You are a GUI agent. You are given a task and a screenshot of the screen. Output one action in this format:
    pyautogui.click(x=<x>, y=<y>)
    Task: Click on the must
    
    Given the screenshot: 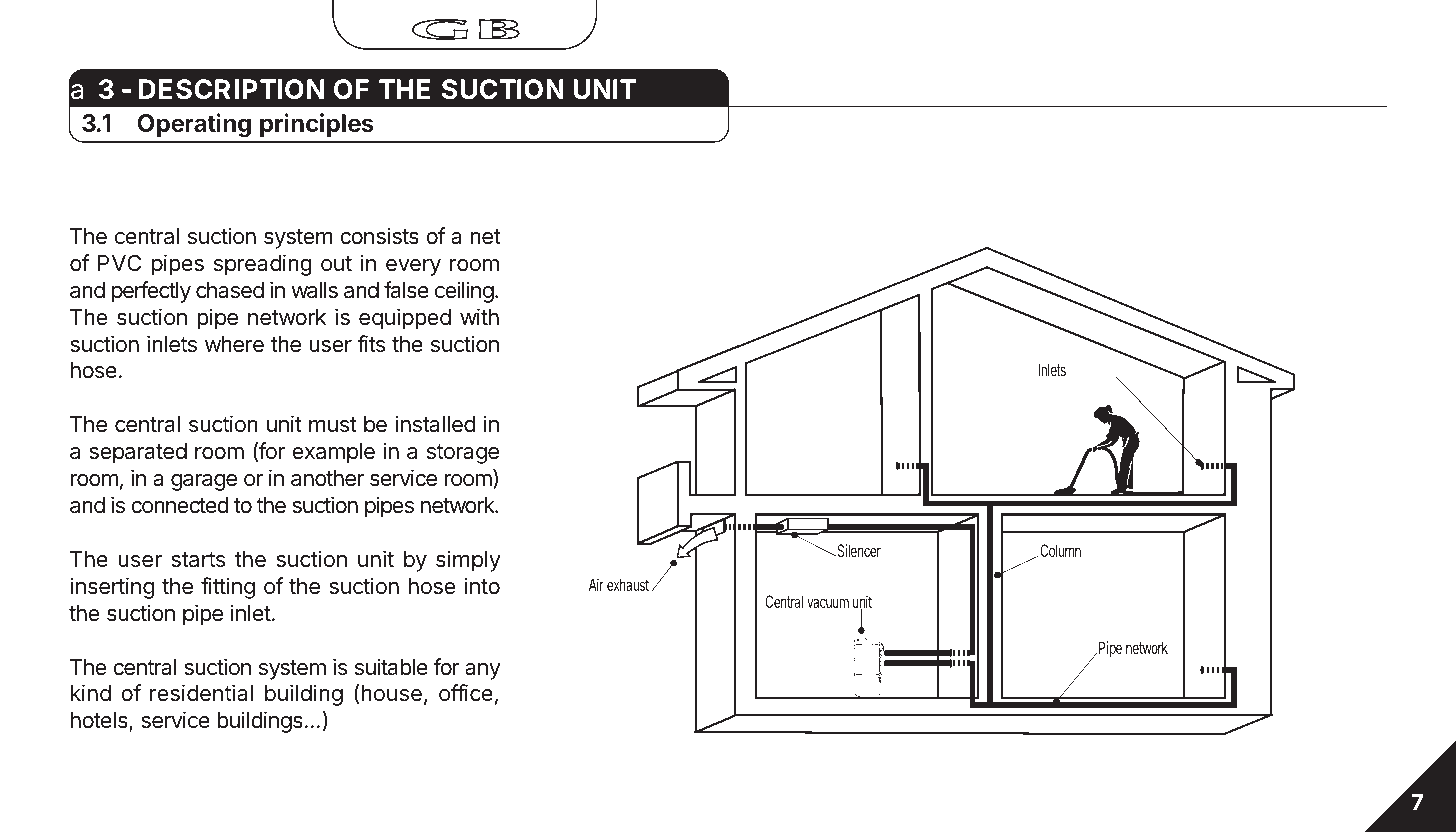 What is the action you would take?
    pyautogui.click(x=333, y=425)
